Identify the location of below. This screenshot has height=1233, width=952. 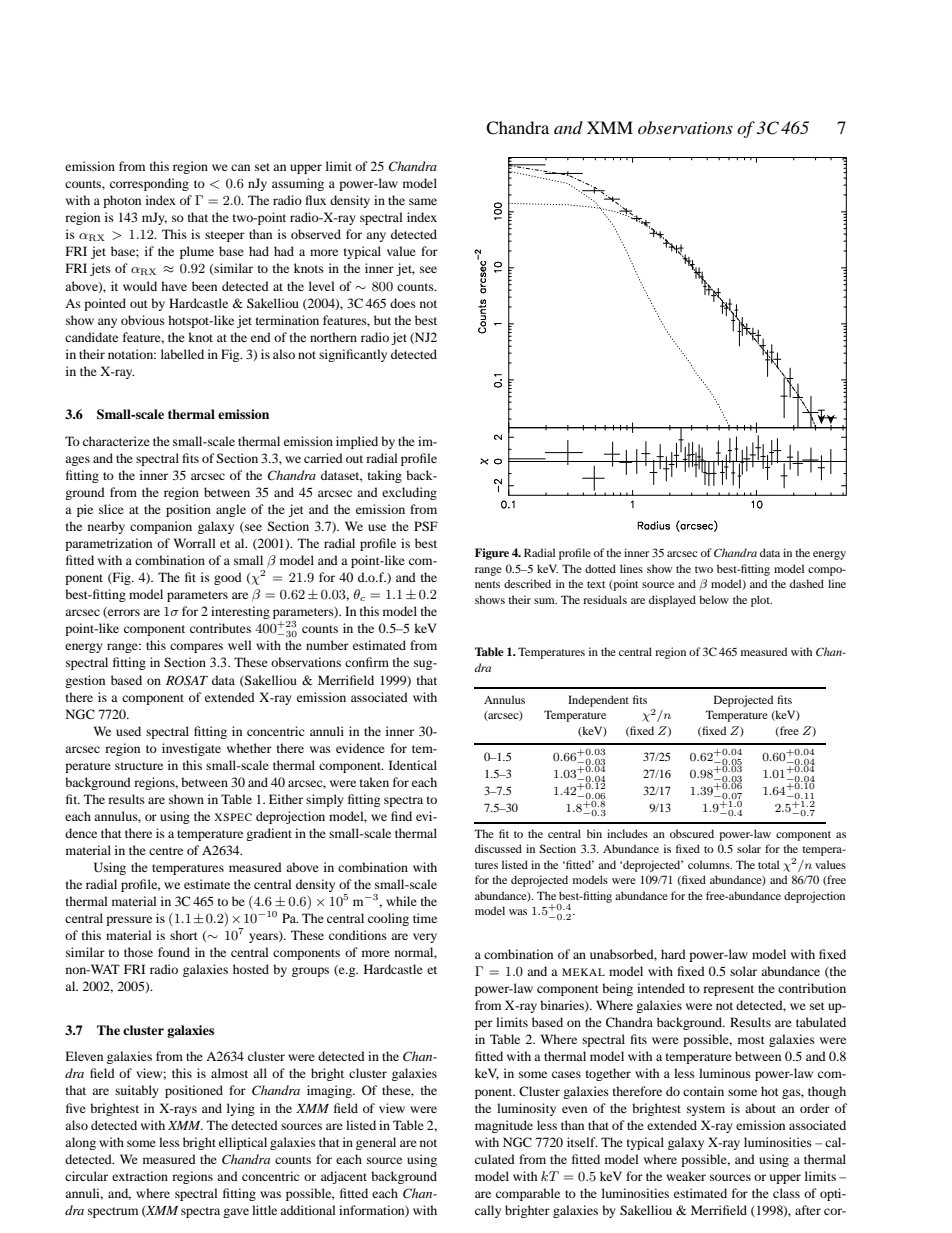
(714, 599).
